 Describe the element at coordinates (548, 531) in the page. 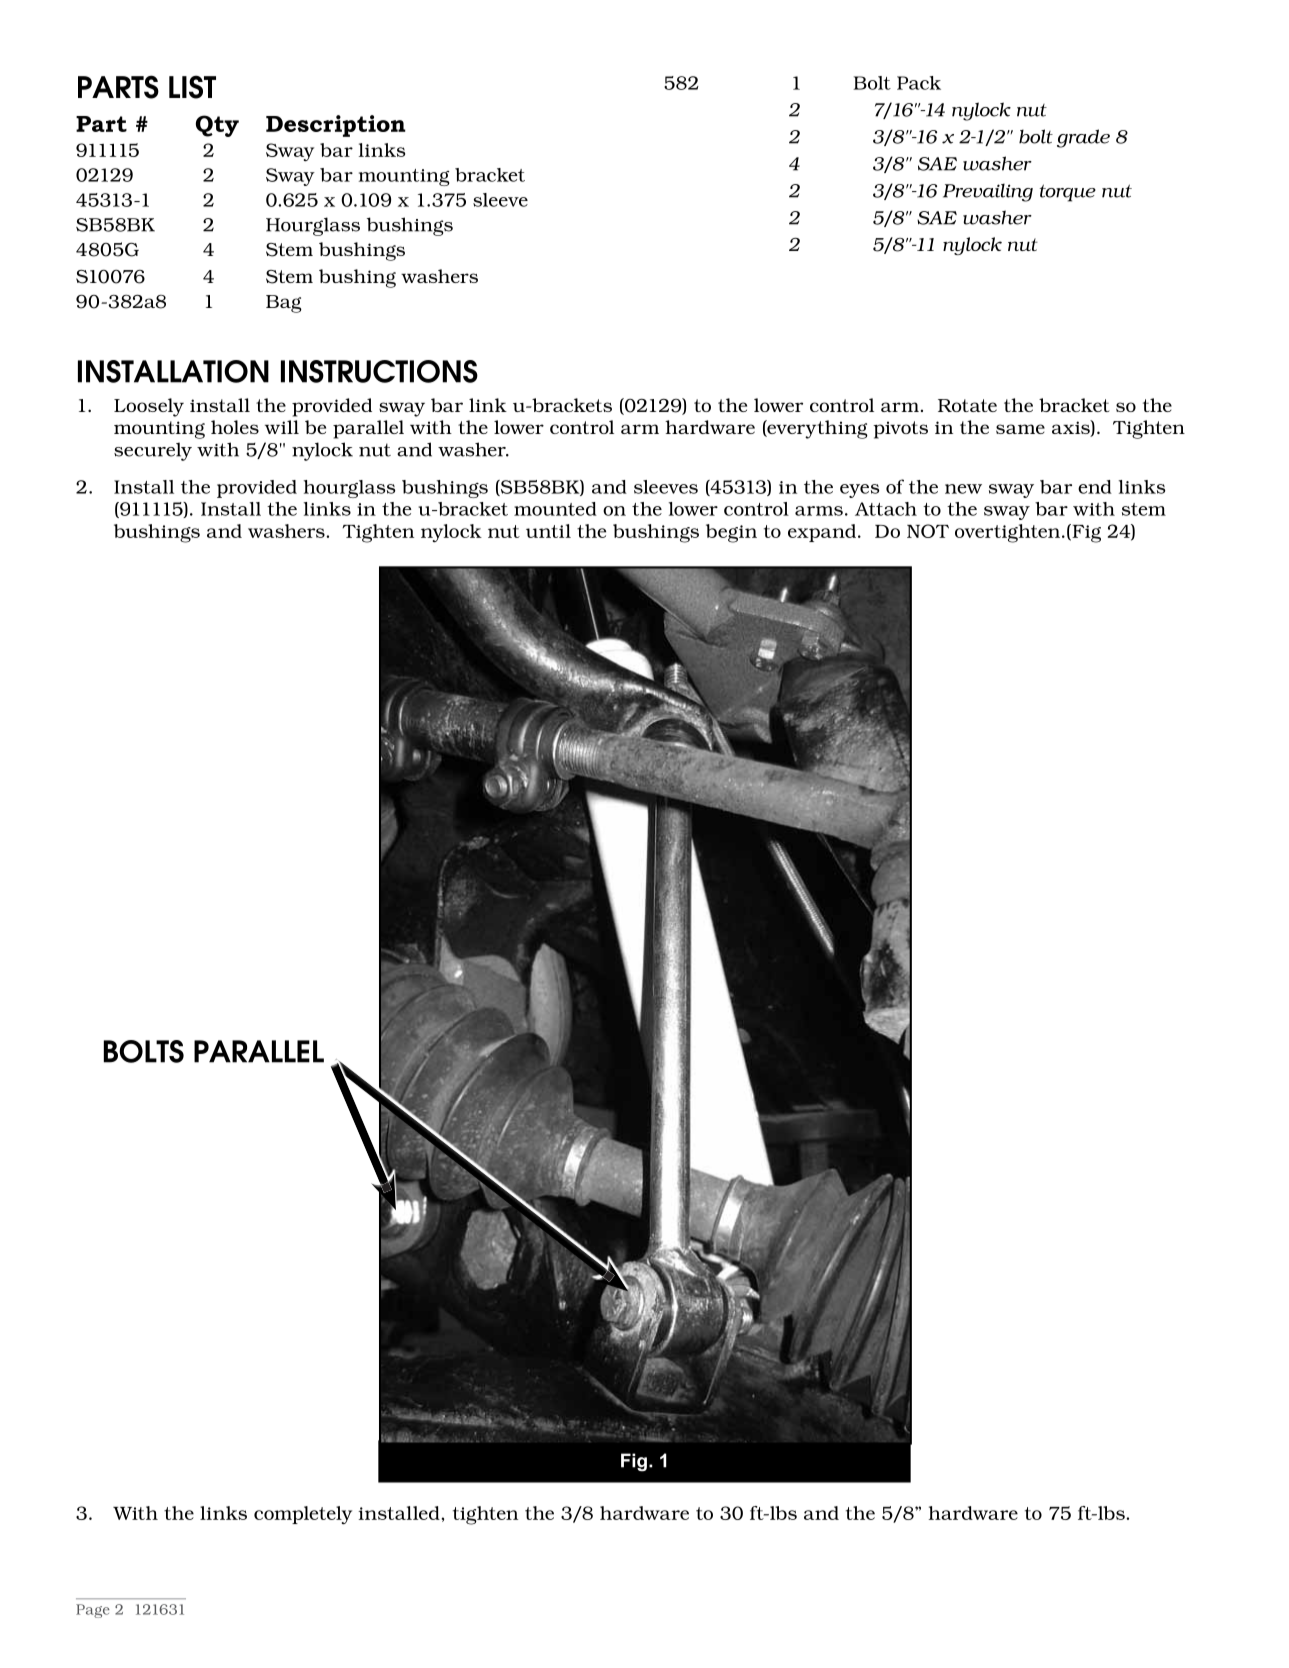

I see `until` at that location.
